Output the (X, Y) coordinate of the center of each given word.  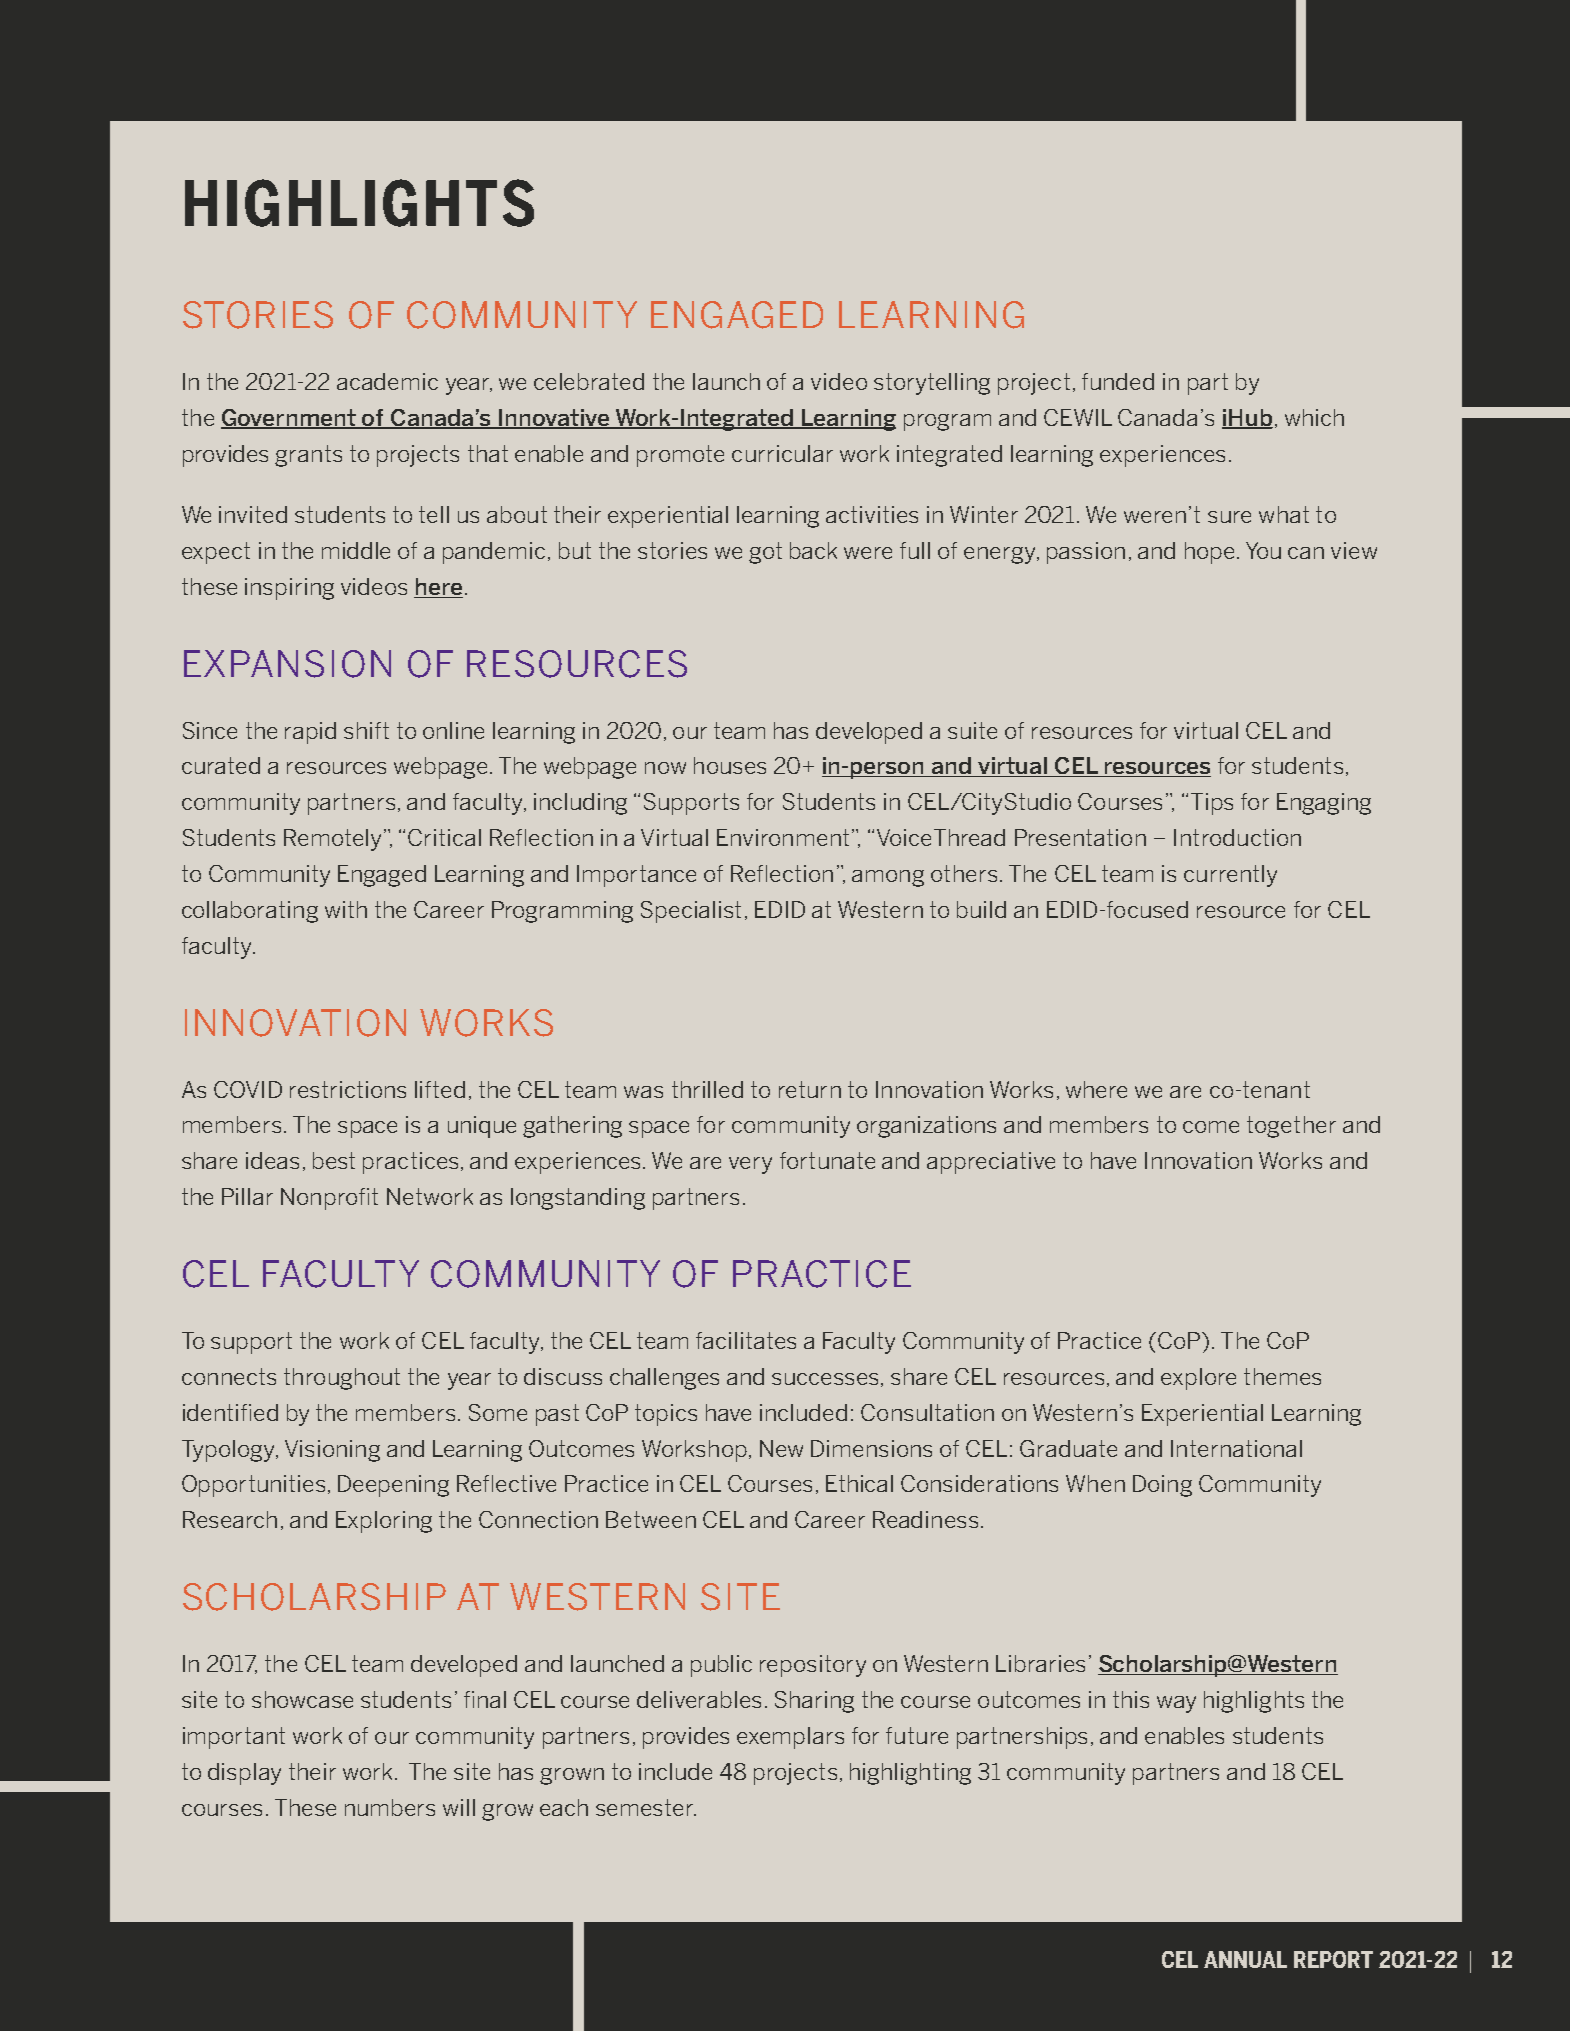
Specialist (691, 912)
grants (308, 456)
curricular (782, 453)
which (1314, 417)
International (1236, 1448)
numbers (390, 1807)
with (346, 909)
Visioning (332, 1451)
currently (1230, 876)
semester (646, 1807)
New (781, 1448)
